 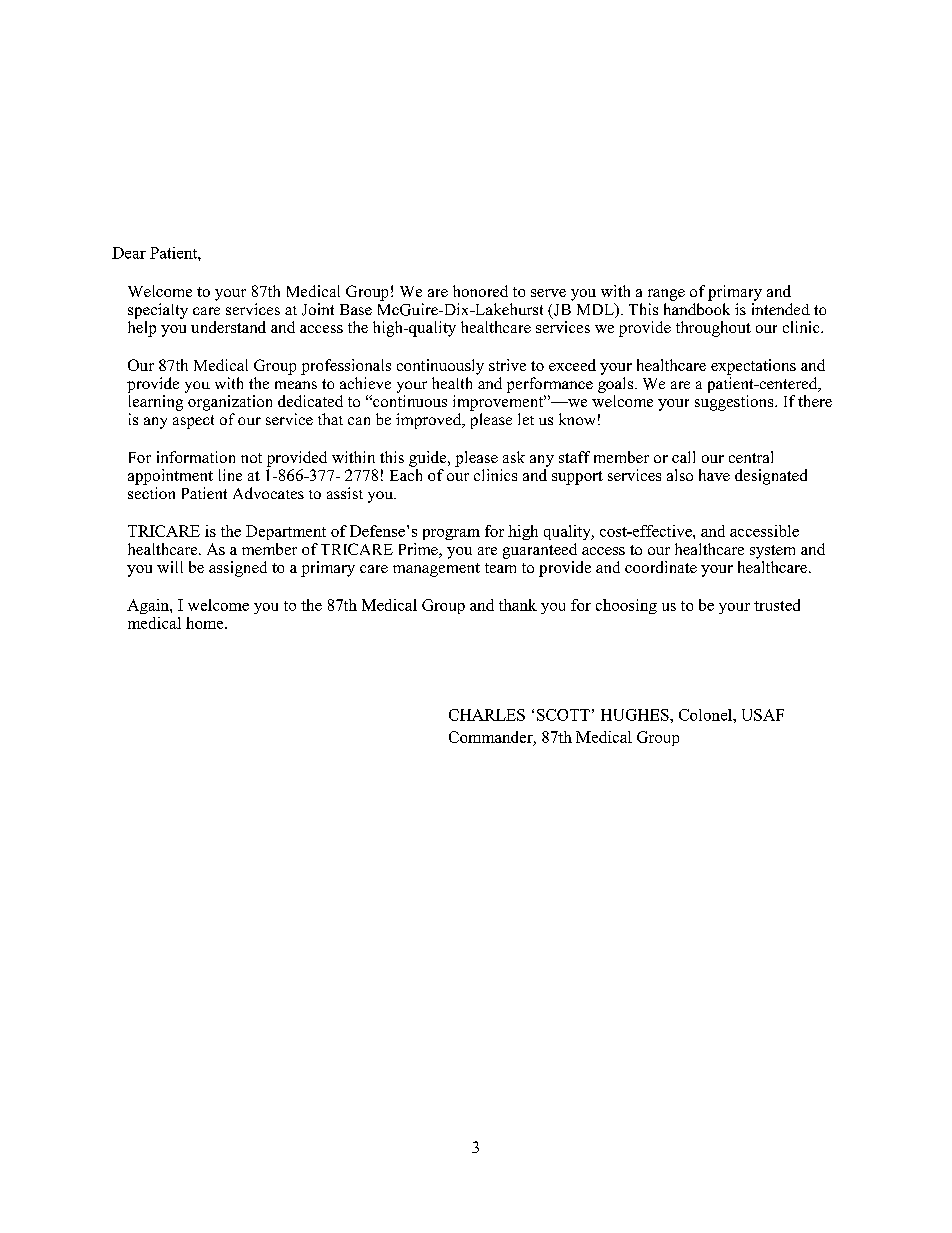 I want to click on thank, so click(x=518, y=605).
